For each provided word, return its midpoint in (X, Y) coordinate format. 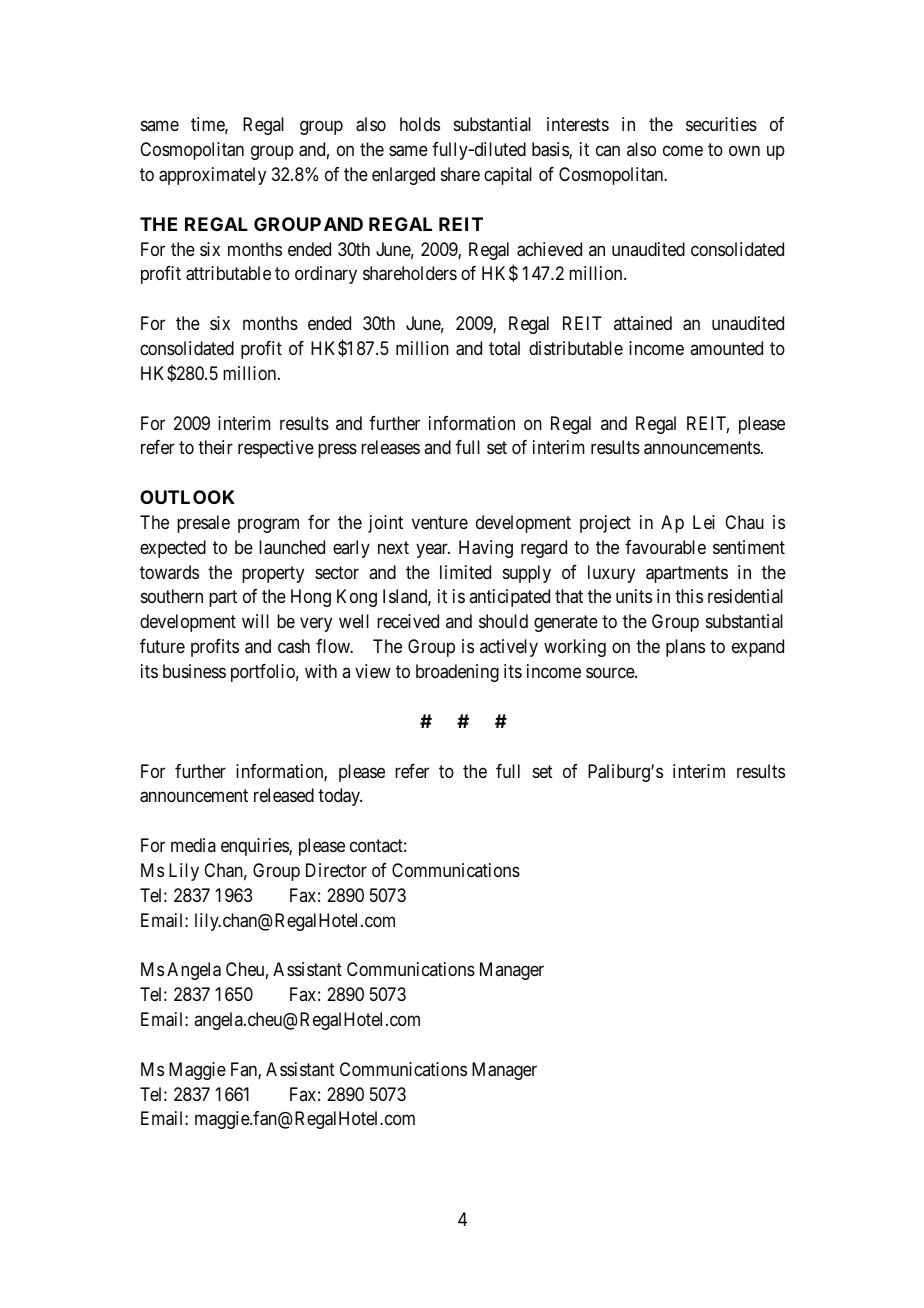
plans (685, 648)
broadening (457, 673)
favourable (665, 547)
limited (465, 572)
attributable (228, 273)
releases (390, 447)
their (215, 447)
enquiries (255, 847)
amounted (726, 348)
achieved (549, 249)
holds (420, 124)
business (194, 671)
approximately (212, 176)
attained (643, 323)
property (273, 574)
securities (721, 124)
